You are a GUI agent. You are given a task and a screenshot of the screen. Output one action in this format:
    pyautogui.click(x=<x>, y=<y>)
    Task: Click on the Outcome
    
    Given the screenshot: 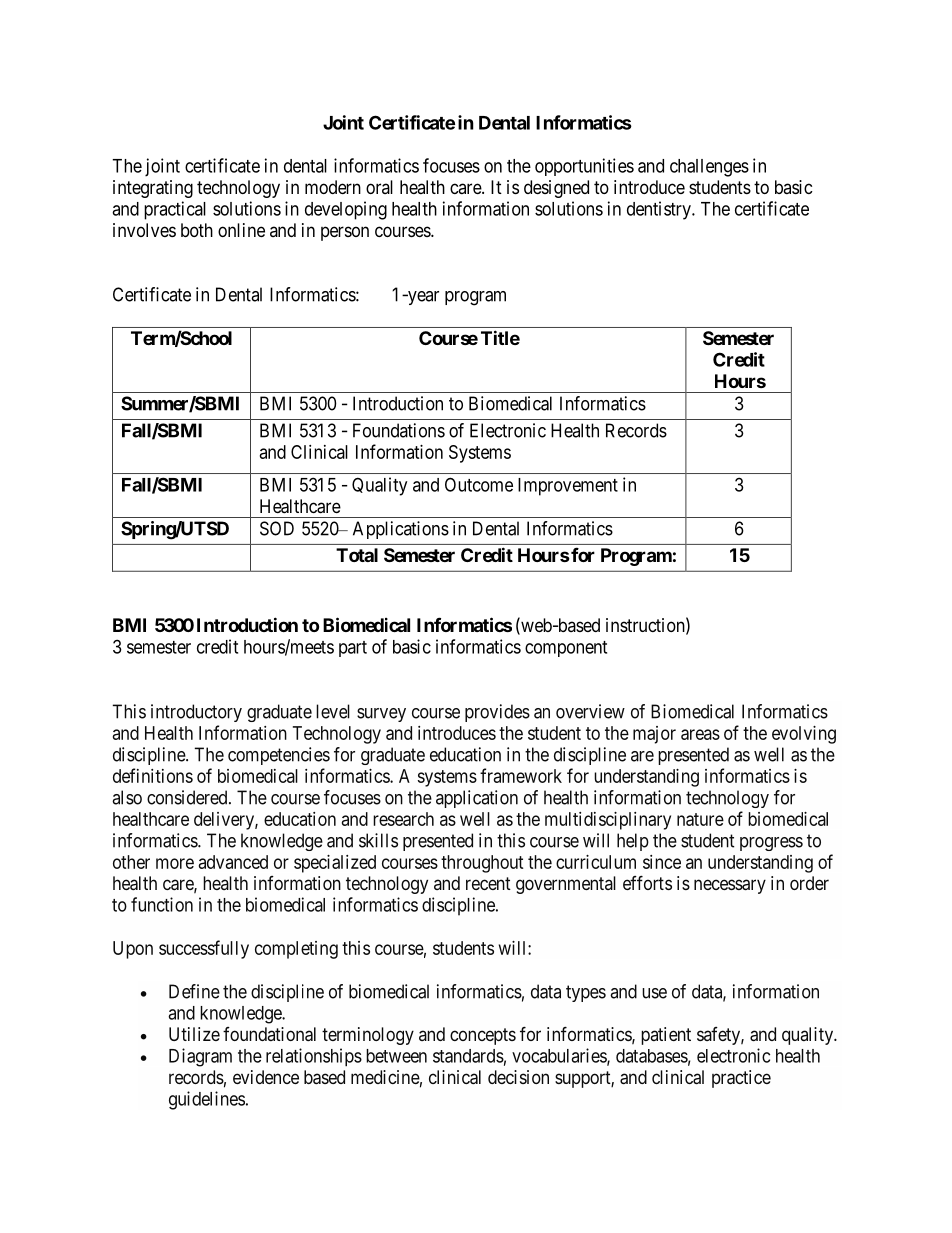 What is the action you would take?
    pyautogui.click(x=479, y=484)
